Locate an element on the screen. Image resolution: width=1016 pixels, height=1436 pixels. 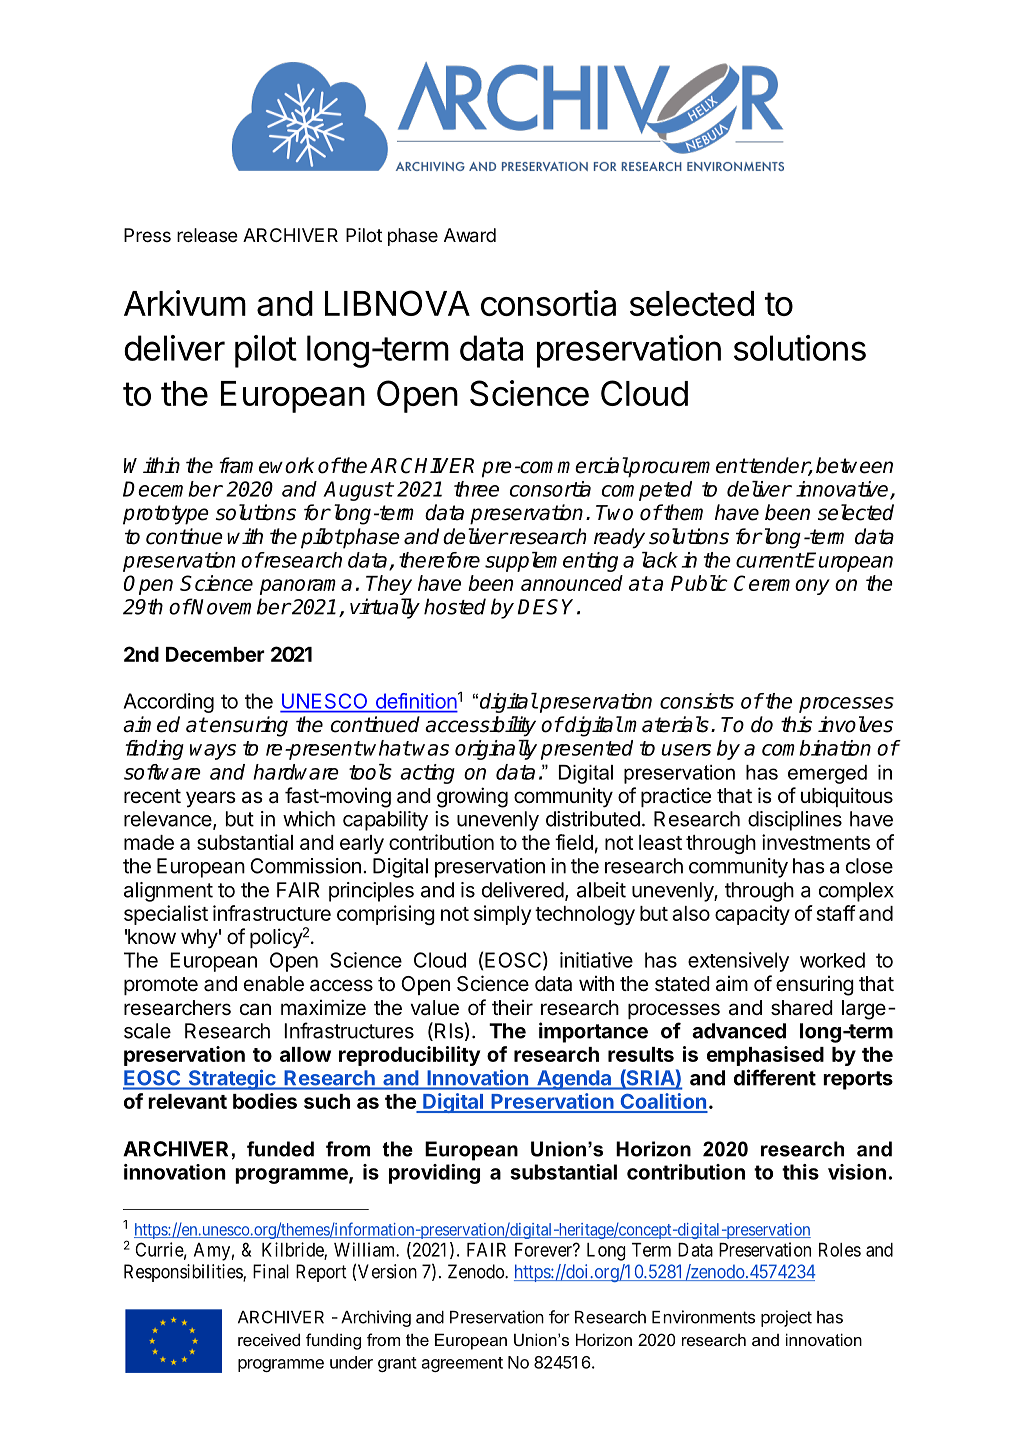
years is located at coordinates (211, 799).
